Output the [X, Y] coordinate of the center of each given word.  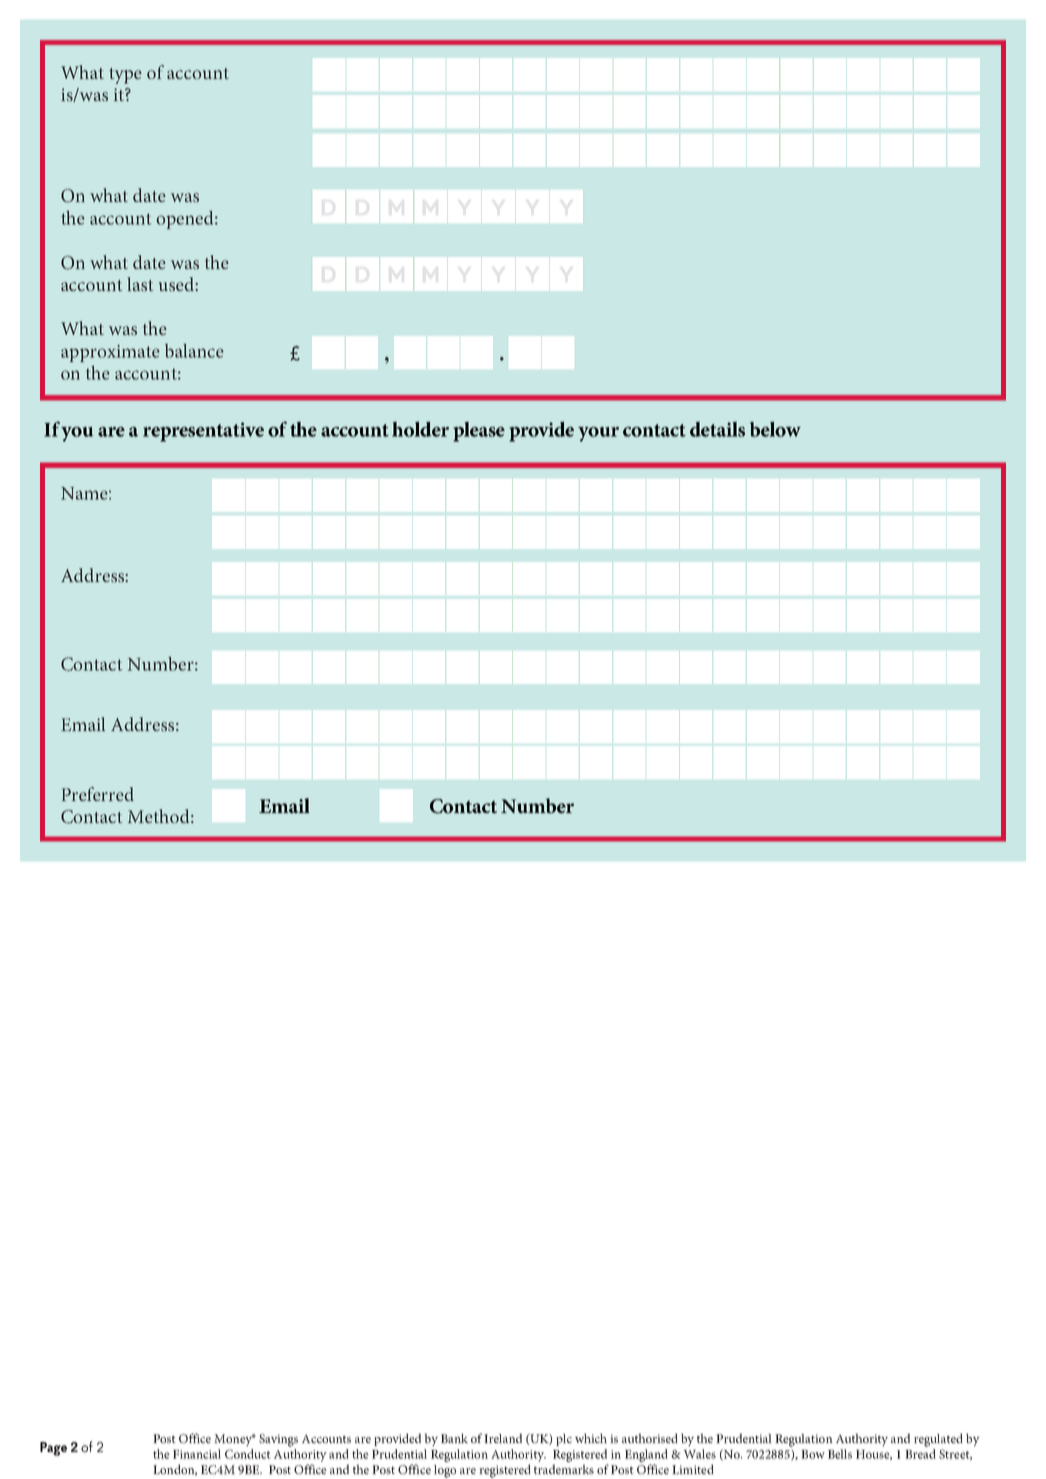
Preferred [98, 794]
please [479, 431]
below [775, 429]
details [717, 429]
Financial [197, 1454]
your [598, 434]
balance [194, 351]
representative [203, 432]
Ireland [503, 1438]
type [125, 76]
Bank [454, 1438]
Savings [278, 1440]
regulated [938, 1440]
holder [420, 429]
